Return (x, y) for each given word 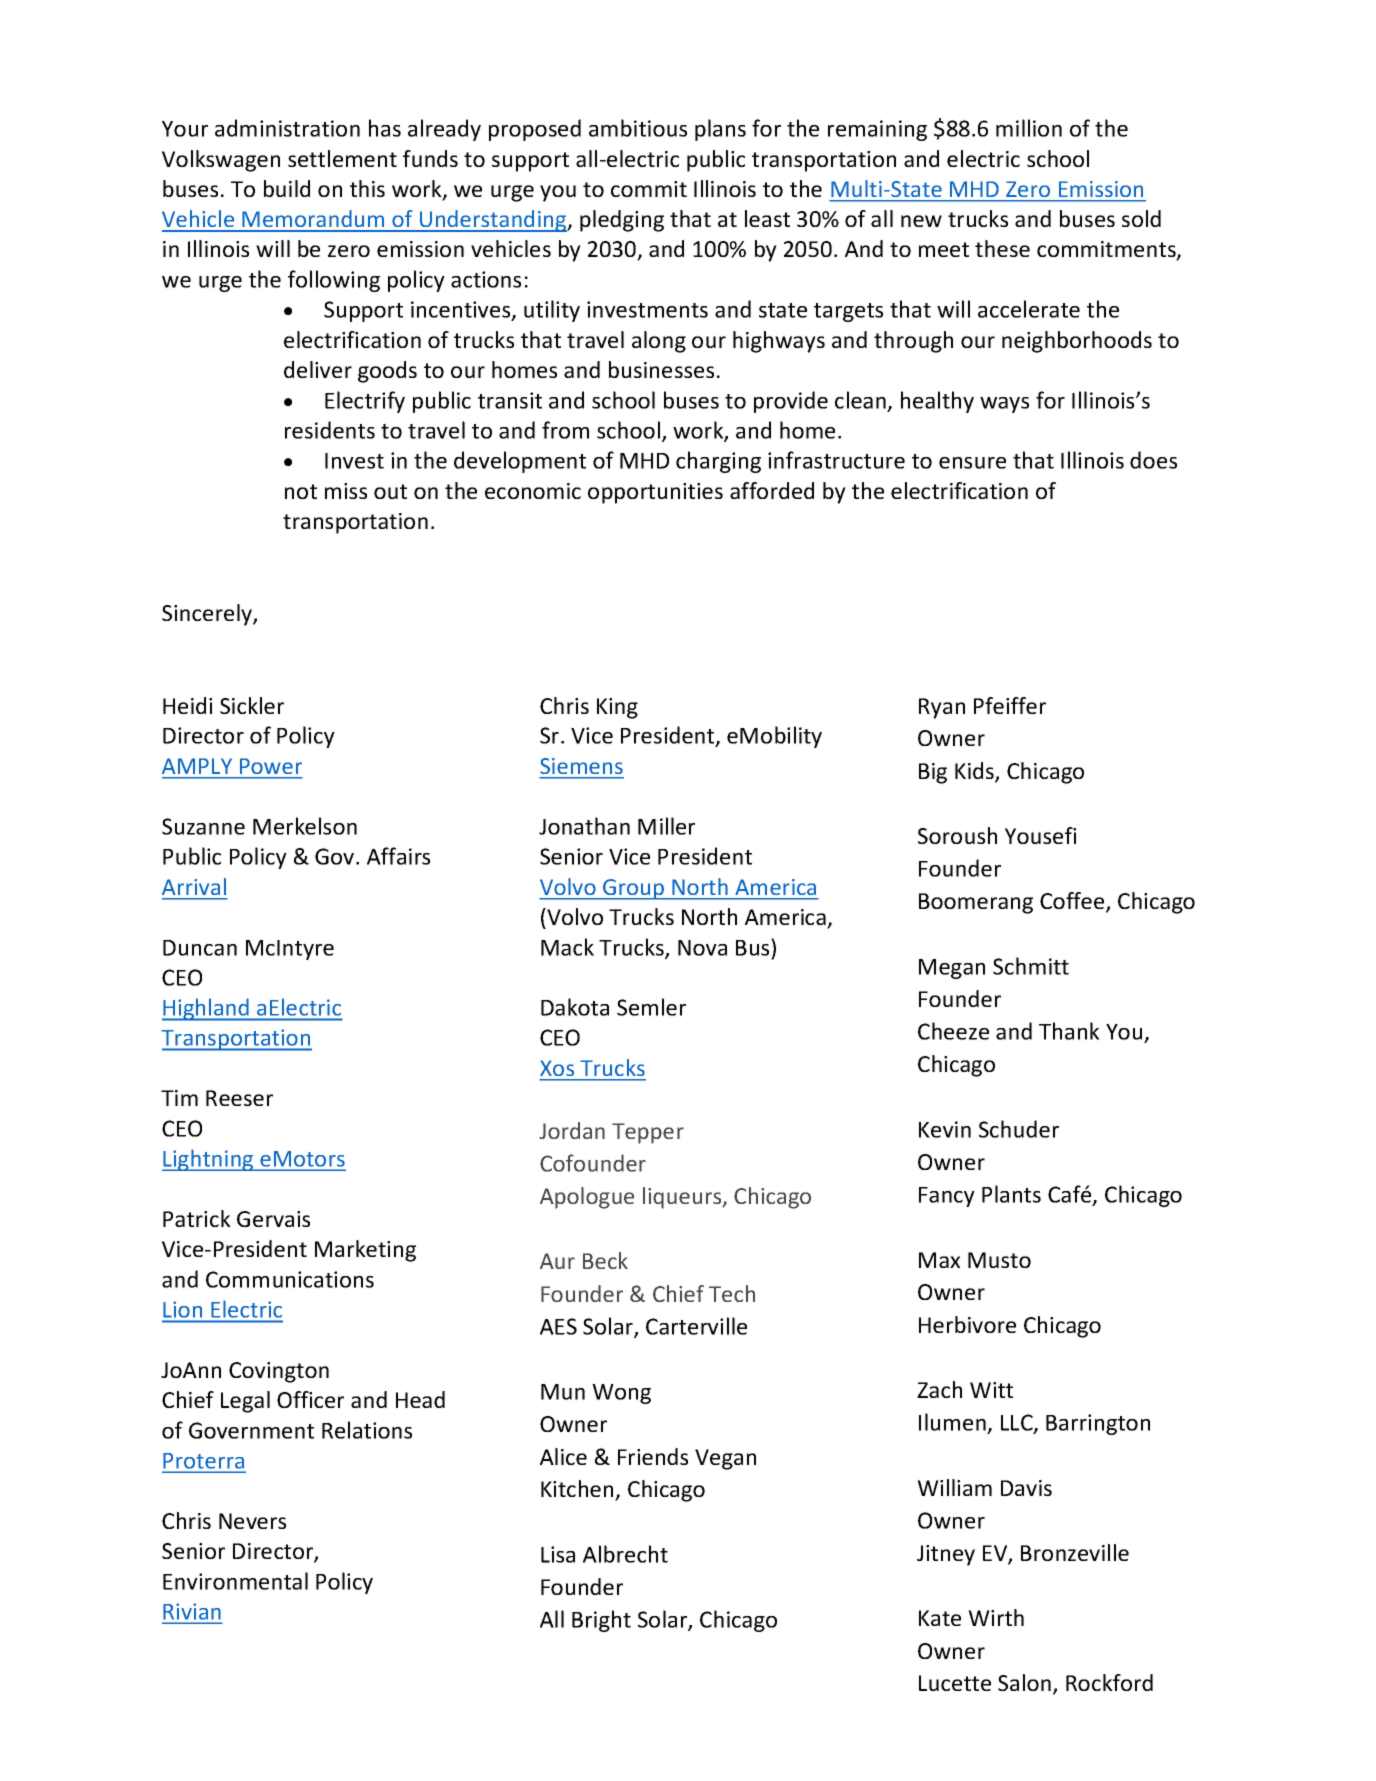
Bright (601, 1621)
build (287, 188)
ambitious (638, 128)
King (617, 708)
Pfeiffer (1010, 705)
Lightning (209, 1160)
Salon (1024, 1682)
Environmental (235, 1581)
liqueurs (683, 1198)
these (1002, 248)
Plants (1011, 1194)
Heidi (187, 705)
